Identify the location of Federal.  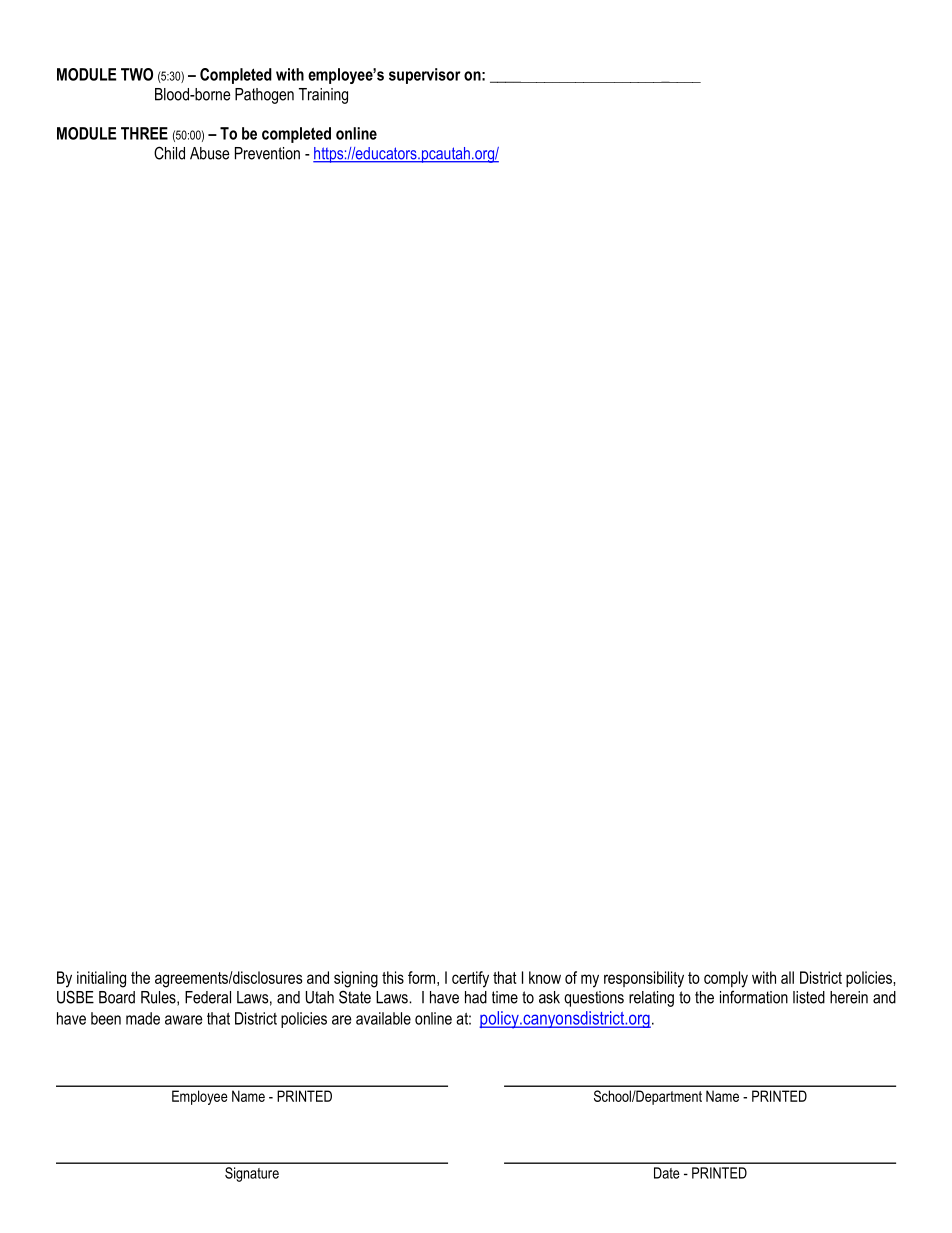
(208, 997).
